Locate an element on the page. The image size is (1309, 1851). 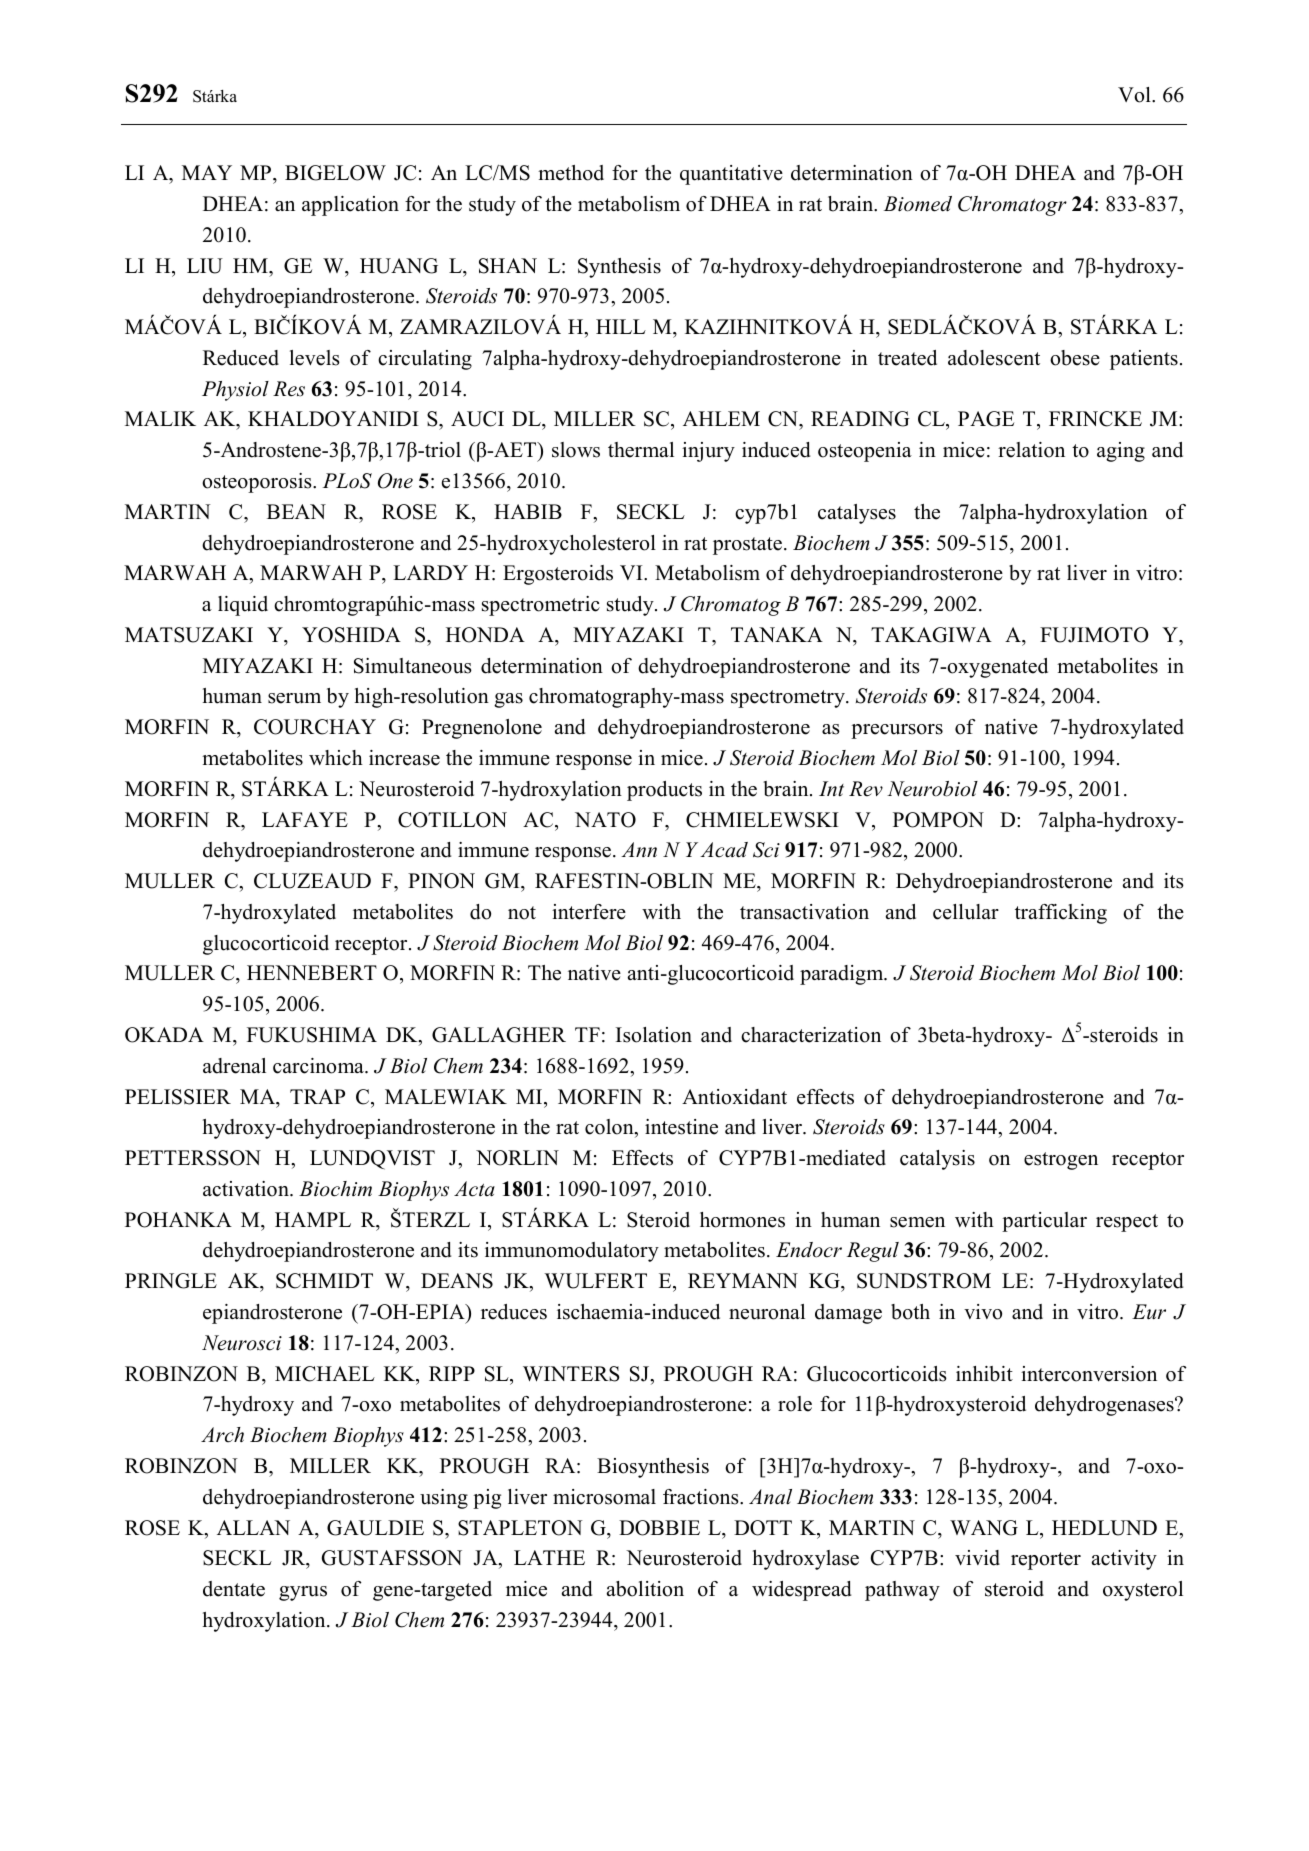
BIGELOW is located at coordinates (335, 173).
